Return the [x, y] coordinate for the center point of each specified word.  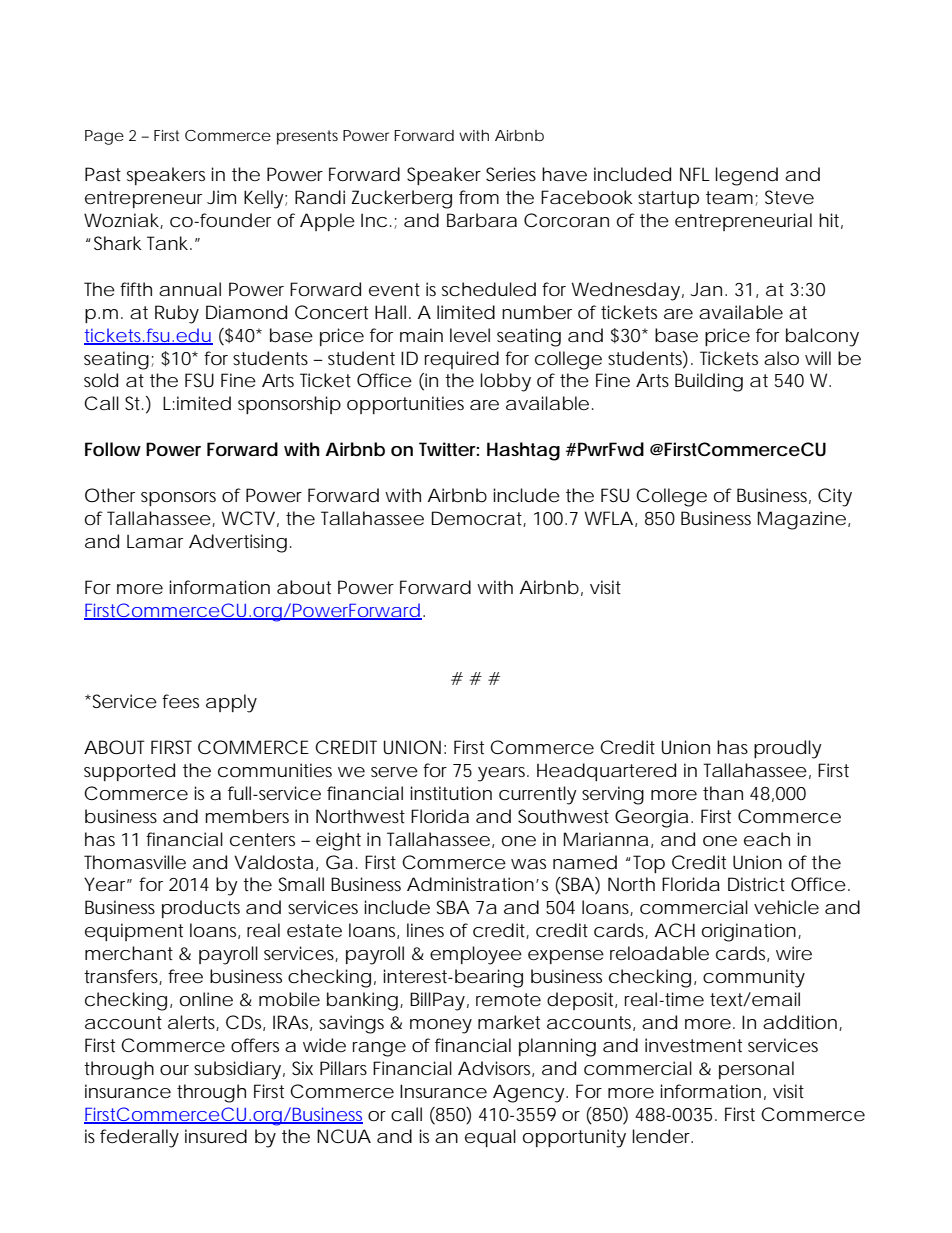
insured [216, 1136]
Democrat [479, 519]
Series [511, 174]
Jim [221, 197]
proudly [788, 749]
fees [180, 701]
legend [746, 176]
